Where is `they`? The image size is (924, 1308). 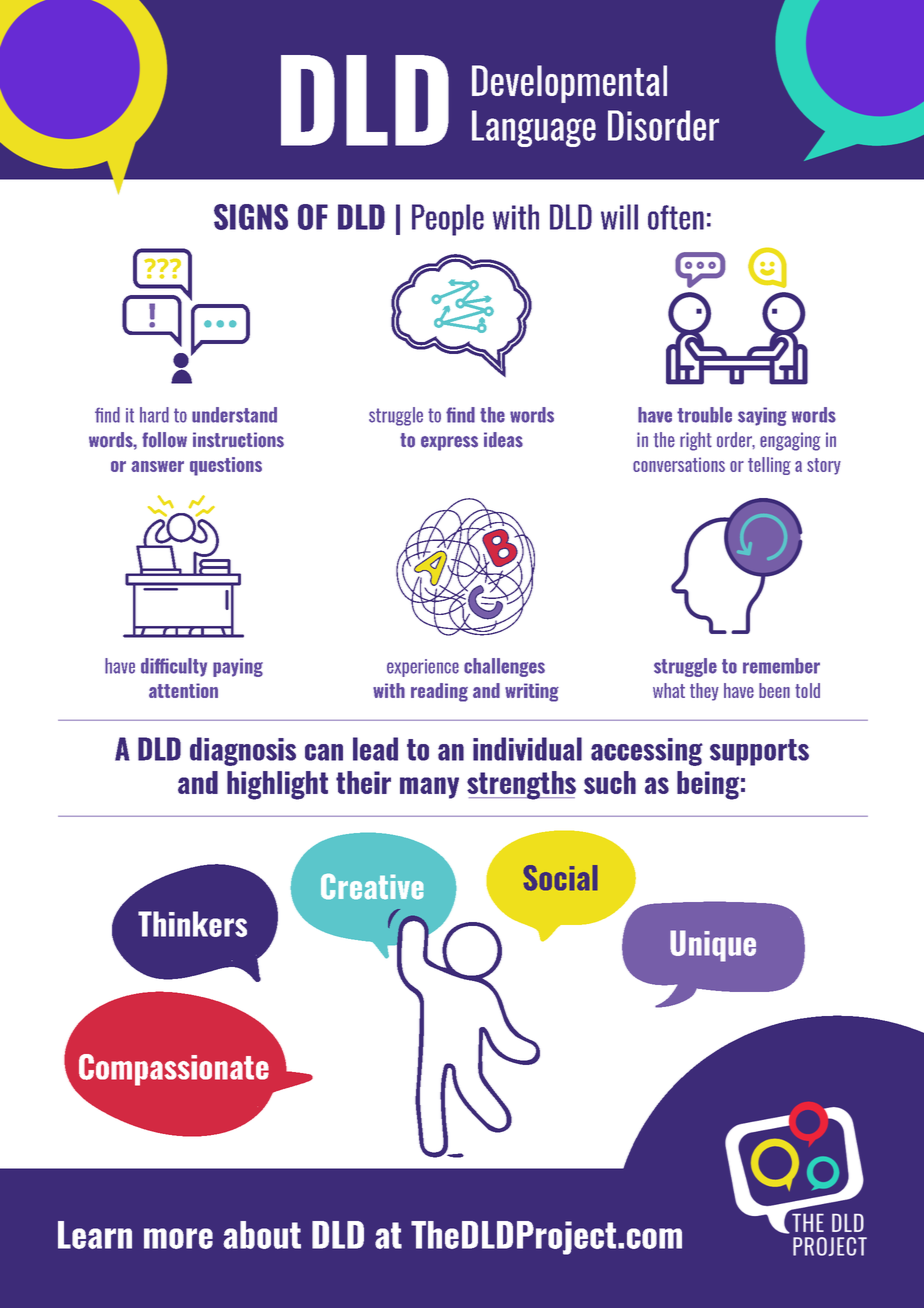
they is located at coordinates (704, 692).
